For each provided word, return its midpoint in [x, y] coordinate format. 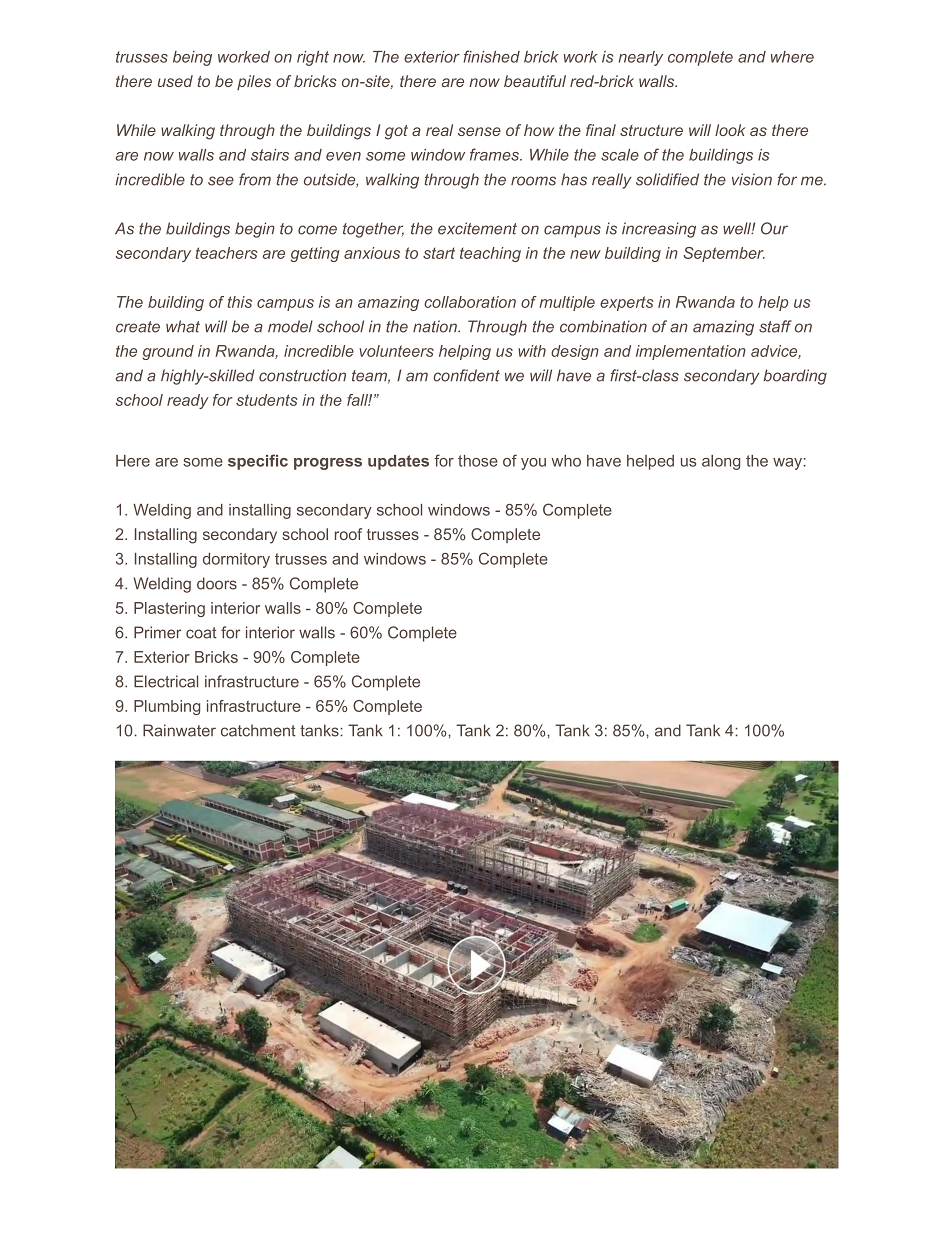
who [566, 461]
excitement [477, 228]
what [183, 326]
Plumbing [167, 707]
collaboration [470, 302]
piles [254, 82]
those [478, 461]
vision [752, 179]
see [221, 181]
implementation [691, 352]
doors [217, 583]
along [721, 462]
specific [258, 462]
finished [491, 56]
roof [348, 534]
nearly [641, 58]
